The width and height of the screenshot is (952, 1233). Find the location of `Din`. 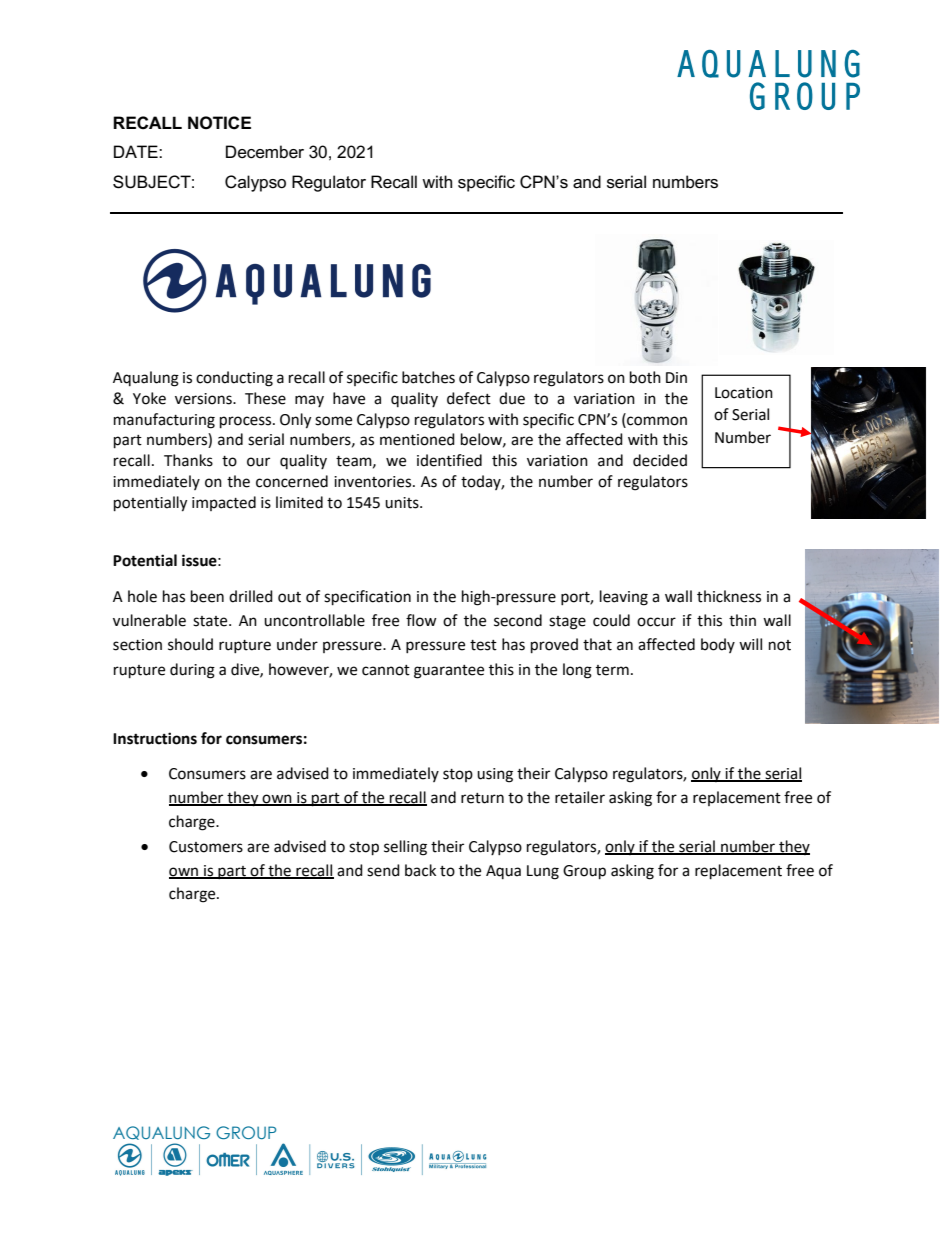

Din is located at coordinates (676, 377).
